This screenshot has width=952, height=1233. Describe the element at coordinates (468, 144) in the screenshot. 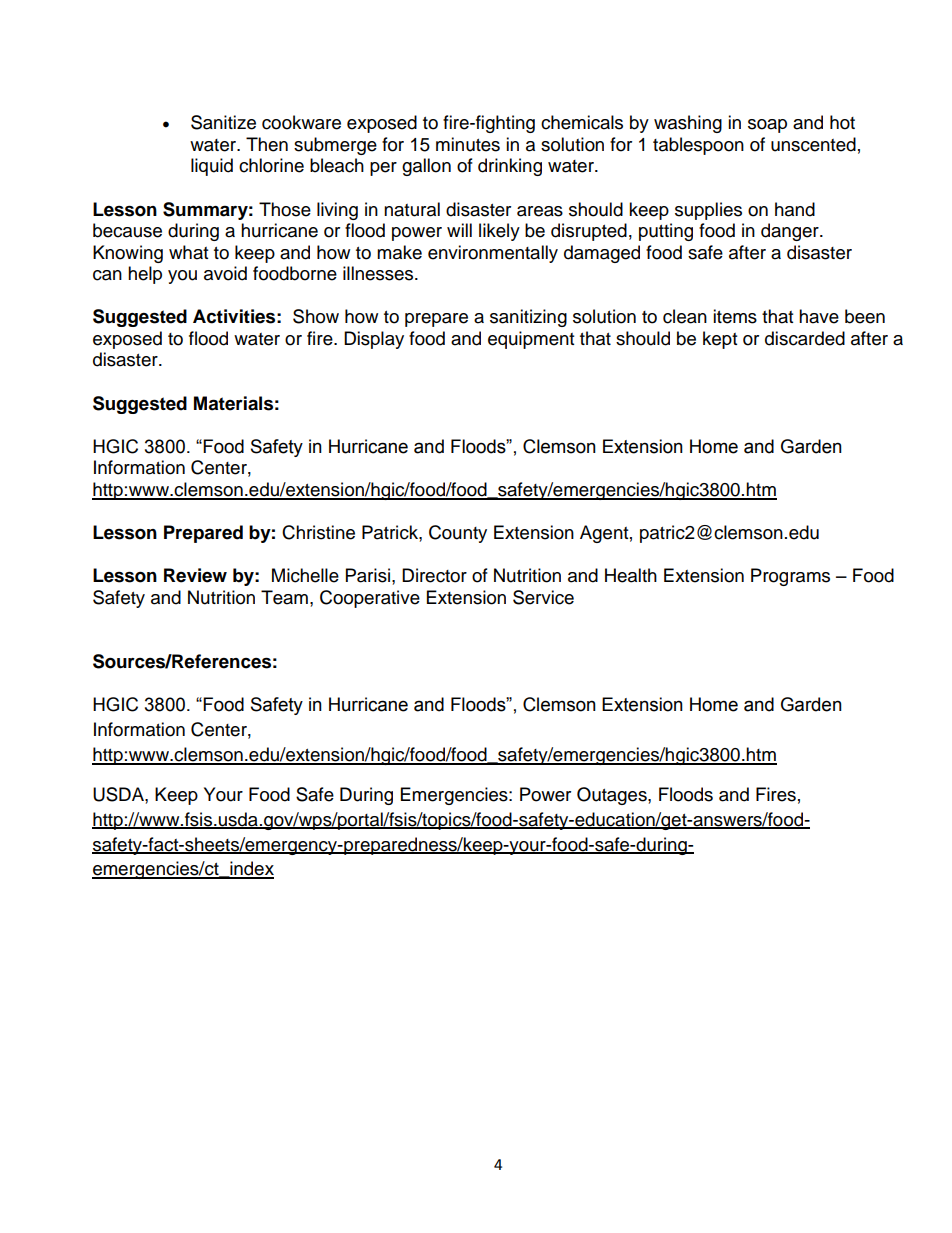

I see `minutes` at that location.
